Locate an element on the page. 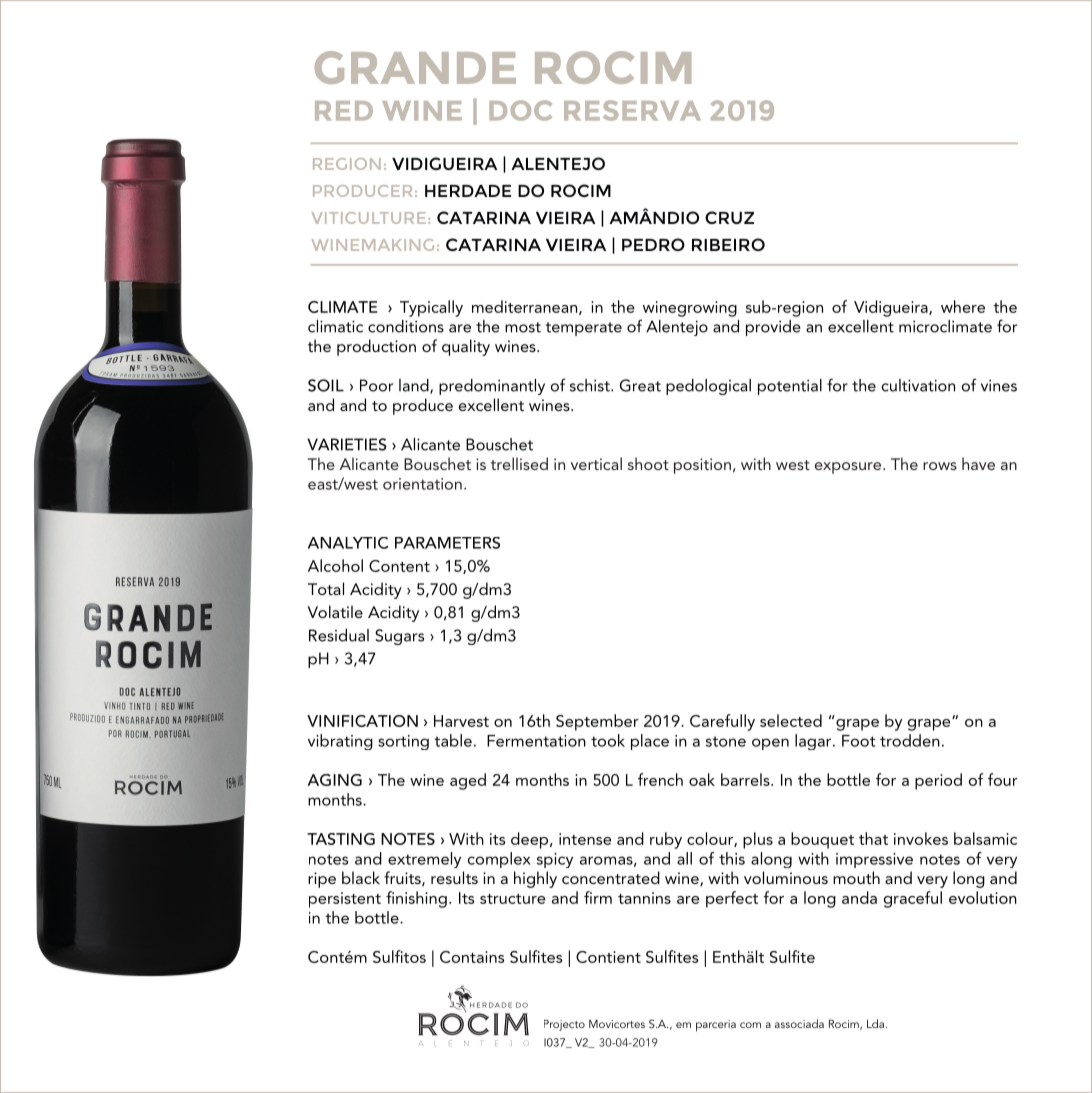 The image size is (1092, 1093). DOC is located at coordinates (520, 110).
